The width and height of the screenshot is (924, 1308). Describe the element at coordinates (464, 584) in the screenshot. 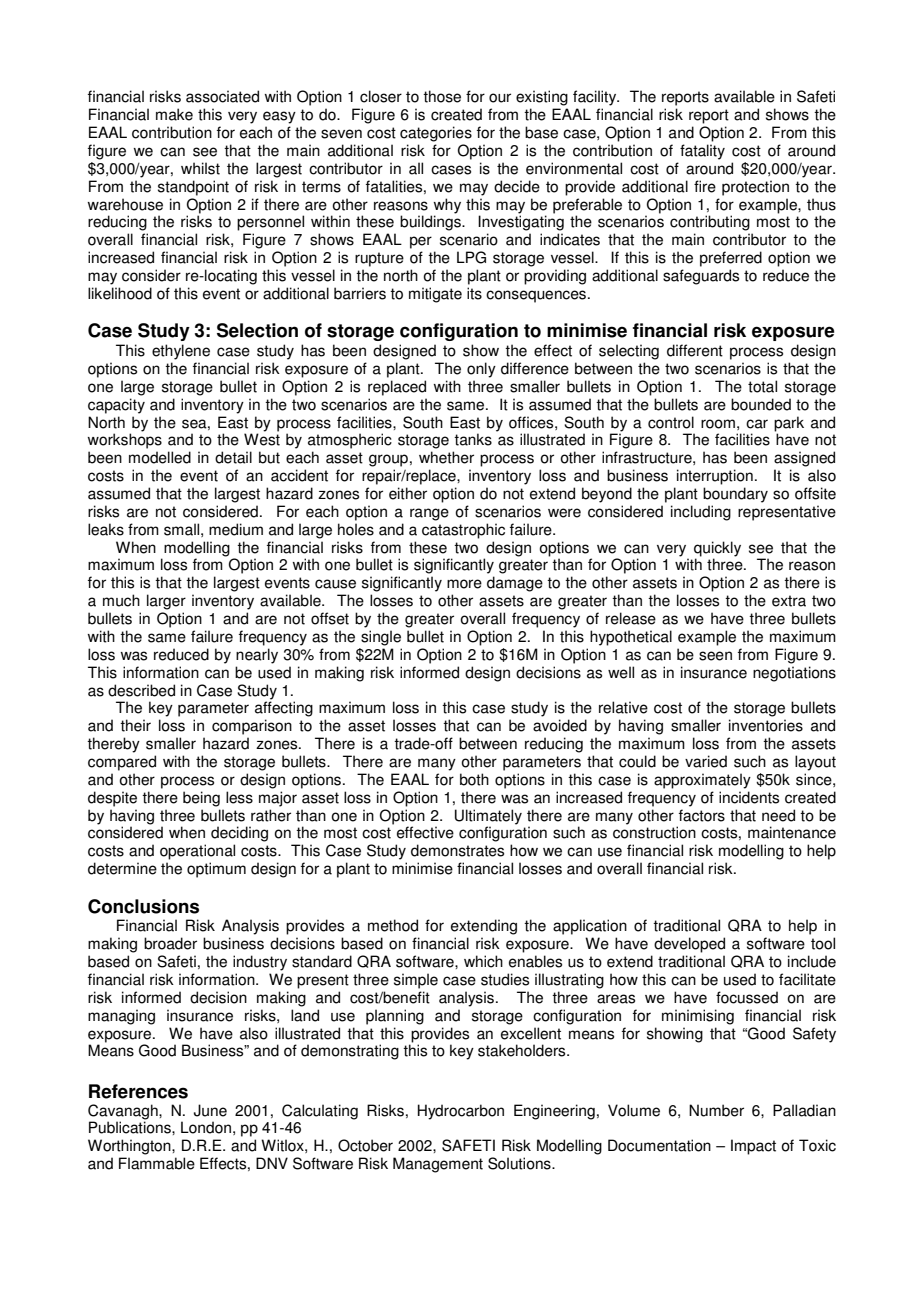

I see `more` at that location.
